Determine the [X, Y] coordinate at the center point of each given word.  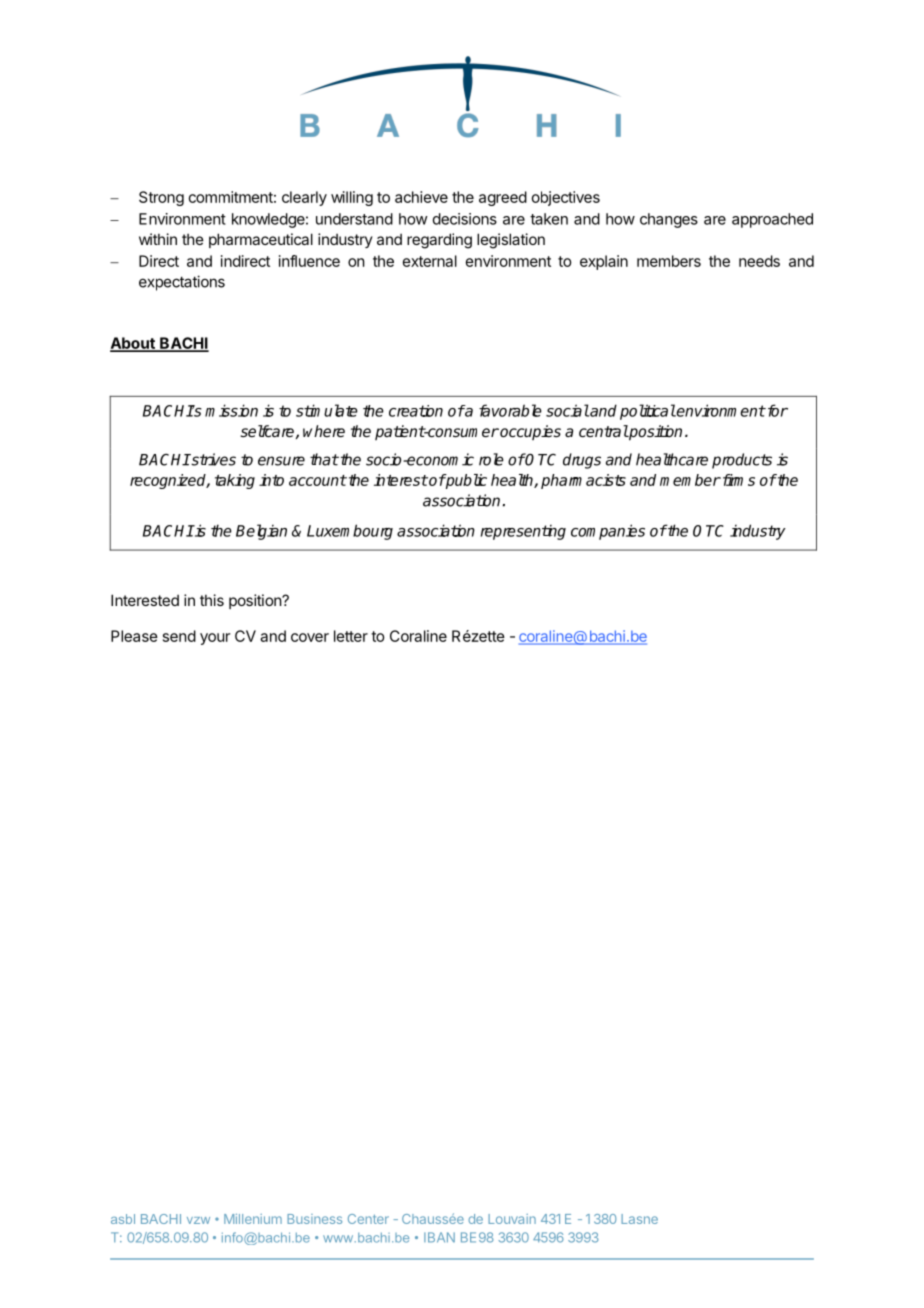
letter [351, 636]
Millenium [253, 1219]
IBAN [439, 1237]
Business [314, 1219]
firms [737, 480]
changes [669, 220]
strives [212, 459]
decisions [465, 219]
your [215, 639]
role [491, 459]
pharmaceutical [261, 240]
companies [608, 532]
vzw [198, 1220]
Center [368, 1219]
